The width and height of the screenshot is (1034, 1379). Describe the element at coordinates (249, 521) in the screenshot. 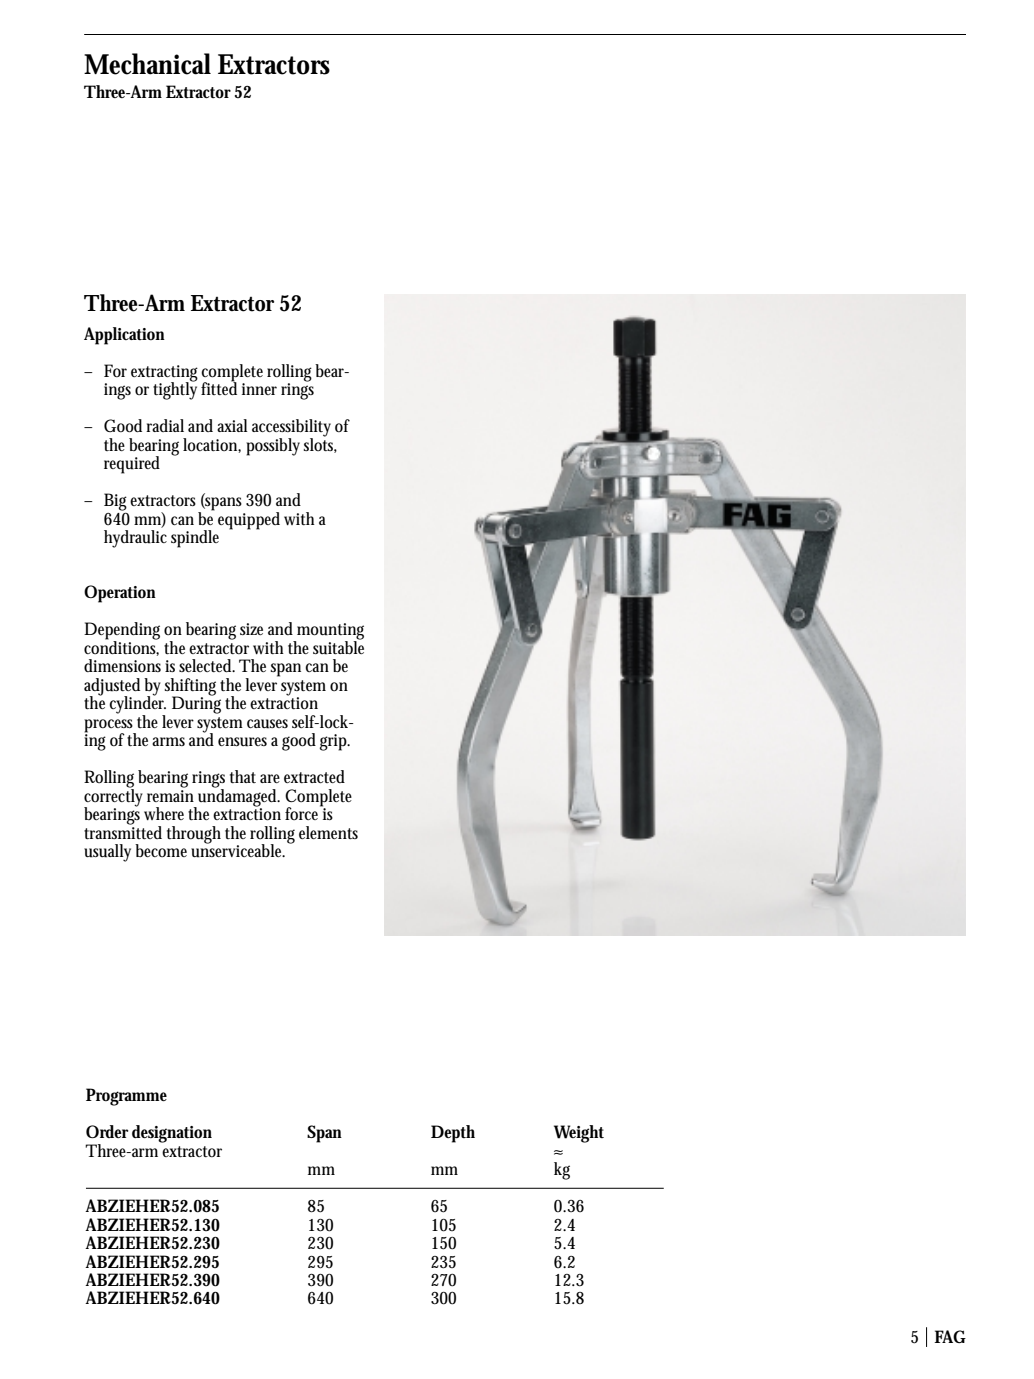

I see `equipped` at that location.
